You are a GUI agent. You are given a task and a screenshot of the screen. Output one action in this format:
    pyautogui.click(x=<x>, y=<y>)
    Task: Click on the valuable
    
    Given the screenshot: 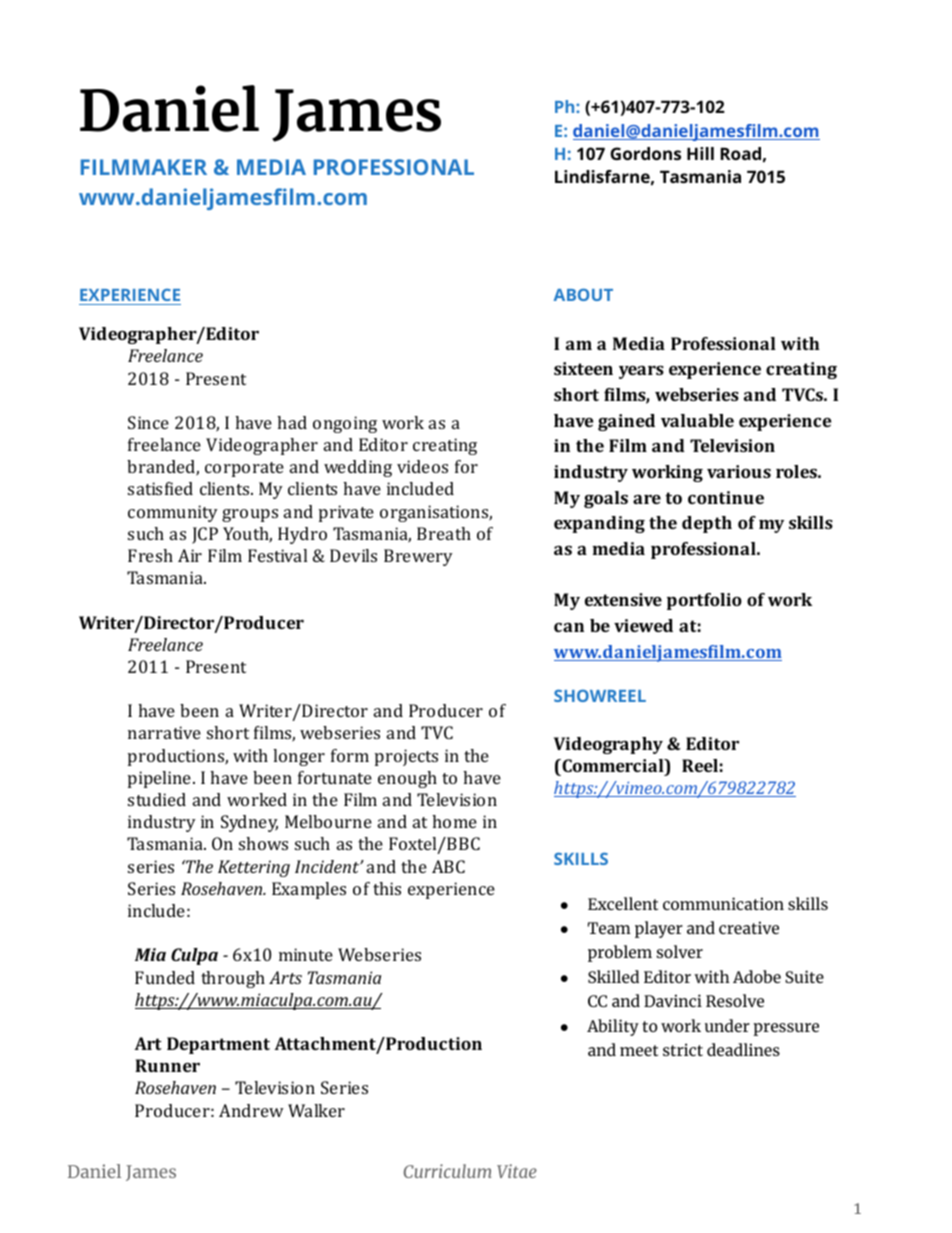 What is the action you would take?
    pyautogui.click(x=697, y=420)
